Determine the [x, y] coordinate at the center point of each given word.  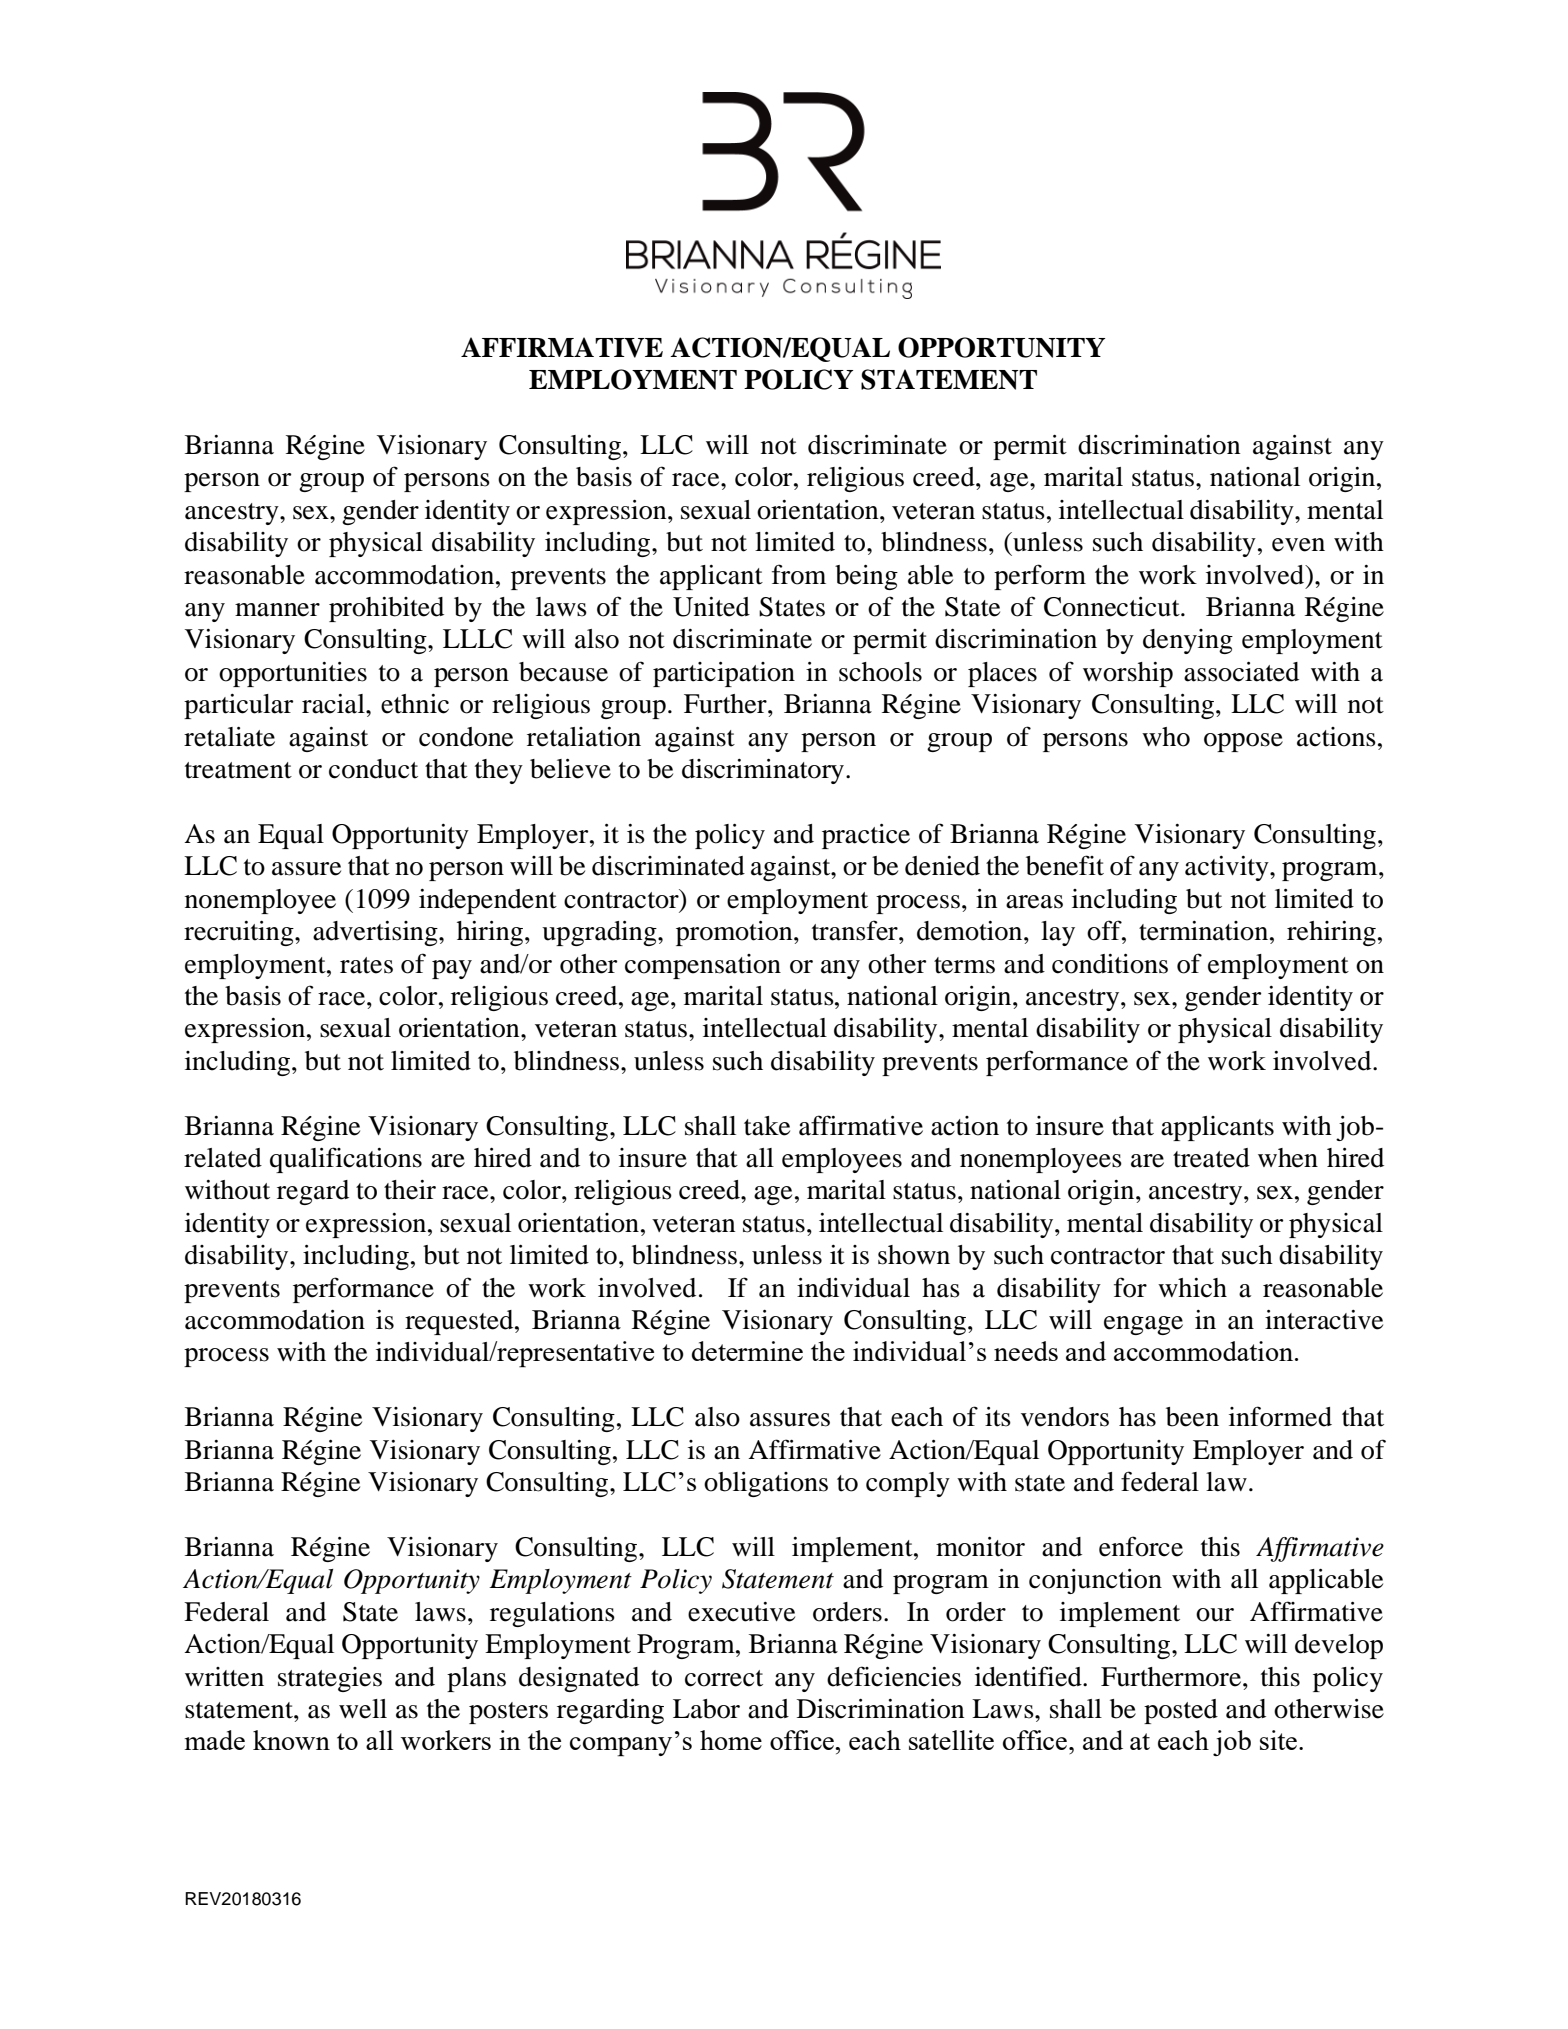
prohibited [386, 609]
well [363, 1709]
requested [460, 1322]
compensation [703, 966]
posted [1181, 1711]
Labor [706, 1709]
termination [1205, 931]
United [711, 607]
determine [747, 1351]
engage [1143, 1325]
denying [1188, 641]
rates [366, 965]
